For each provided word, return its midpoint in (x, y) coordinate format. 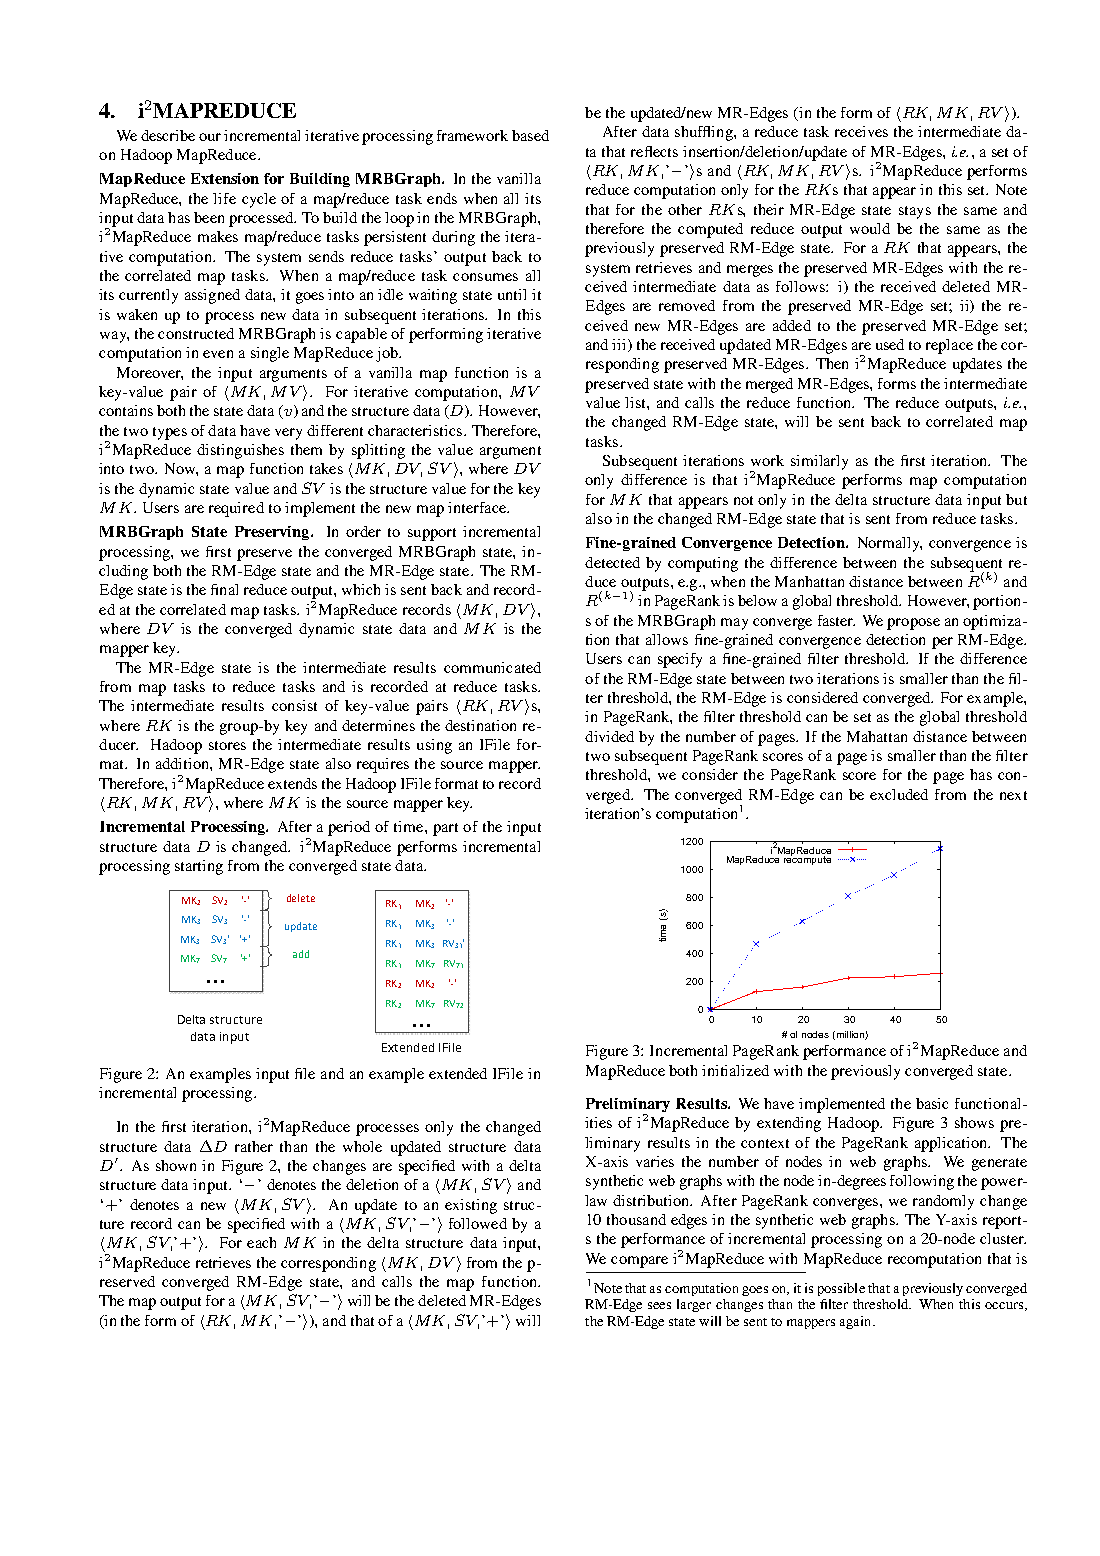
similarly (819, 462)
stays (915, 212)
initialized (735, 1070)
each (261, 1242)
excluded (899, 794)
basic (932, 1103)
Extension (225, 178)
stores (227, 745)
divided (609, 736)
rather (254, 1146)
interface (478, 507)
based (530, 135)
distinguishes (240, 451)
